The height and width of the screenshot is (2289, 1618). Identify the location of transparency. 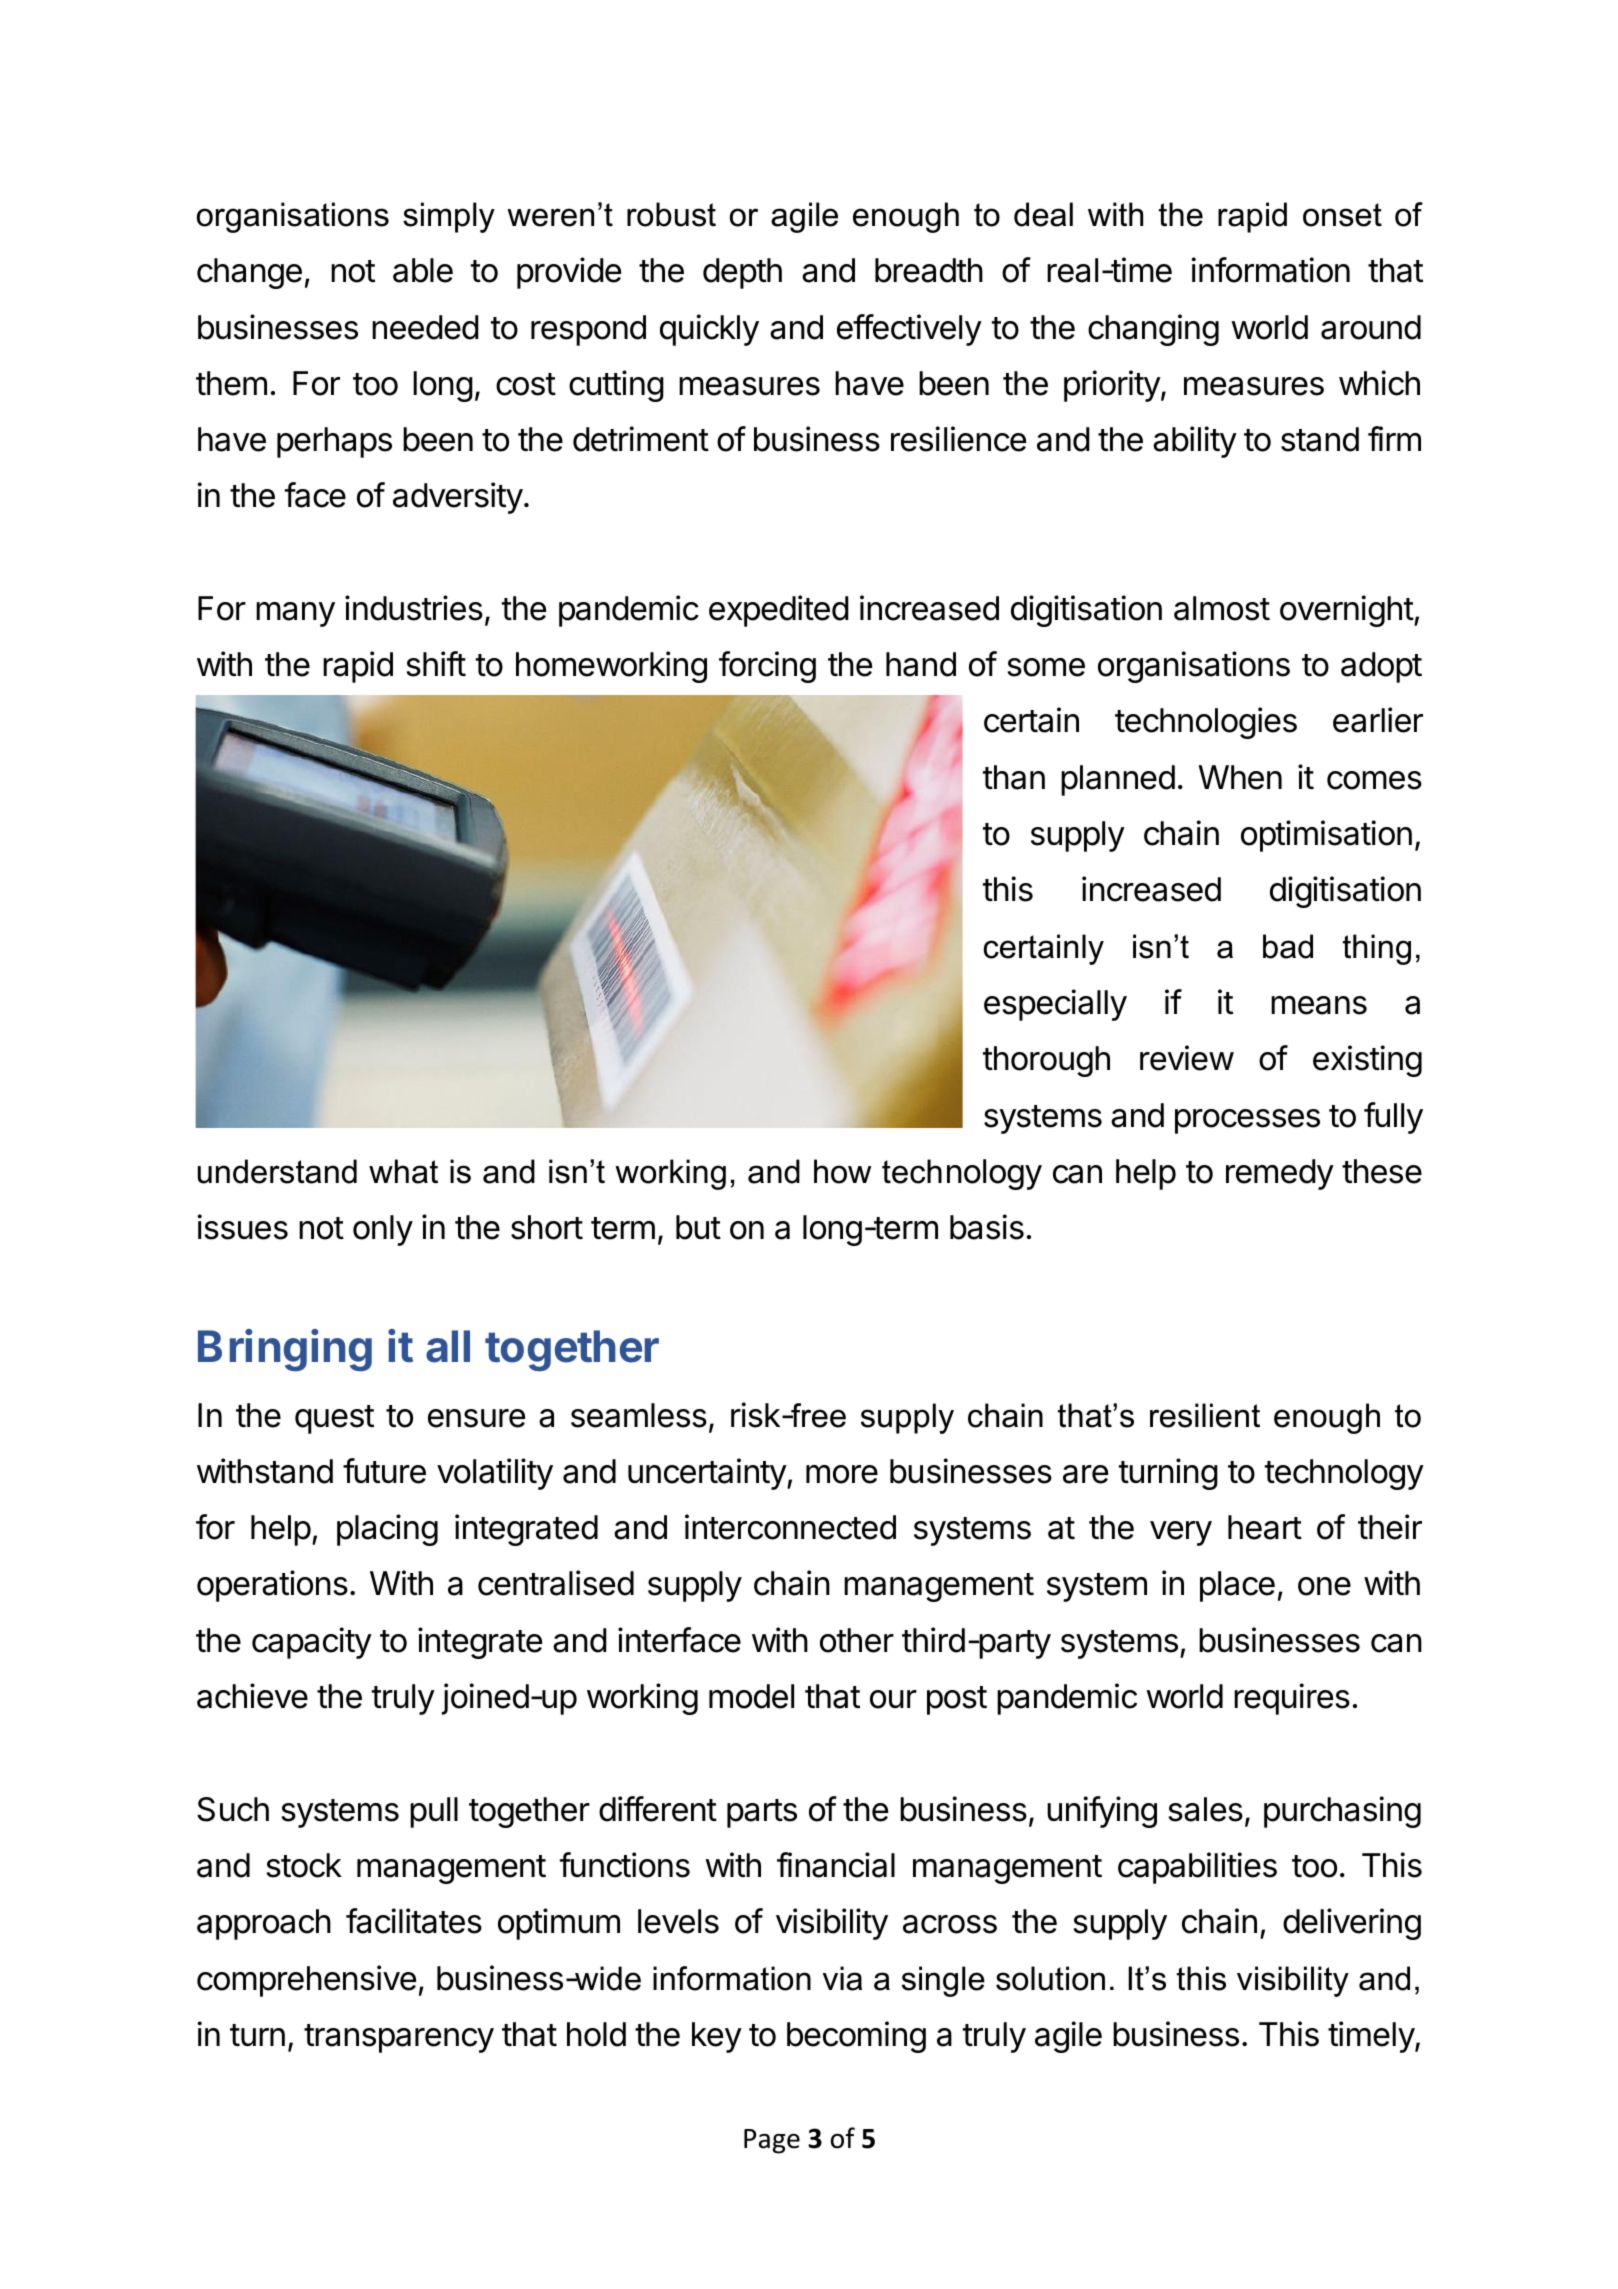
(399, 2038).
